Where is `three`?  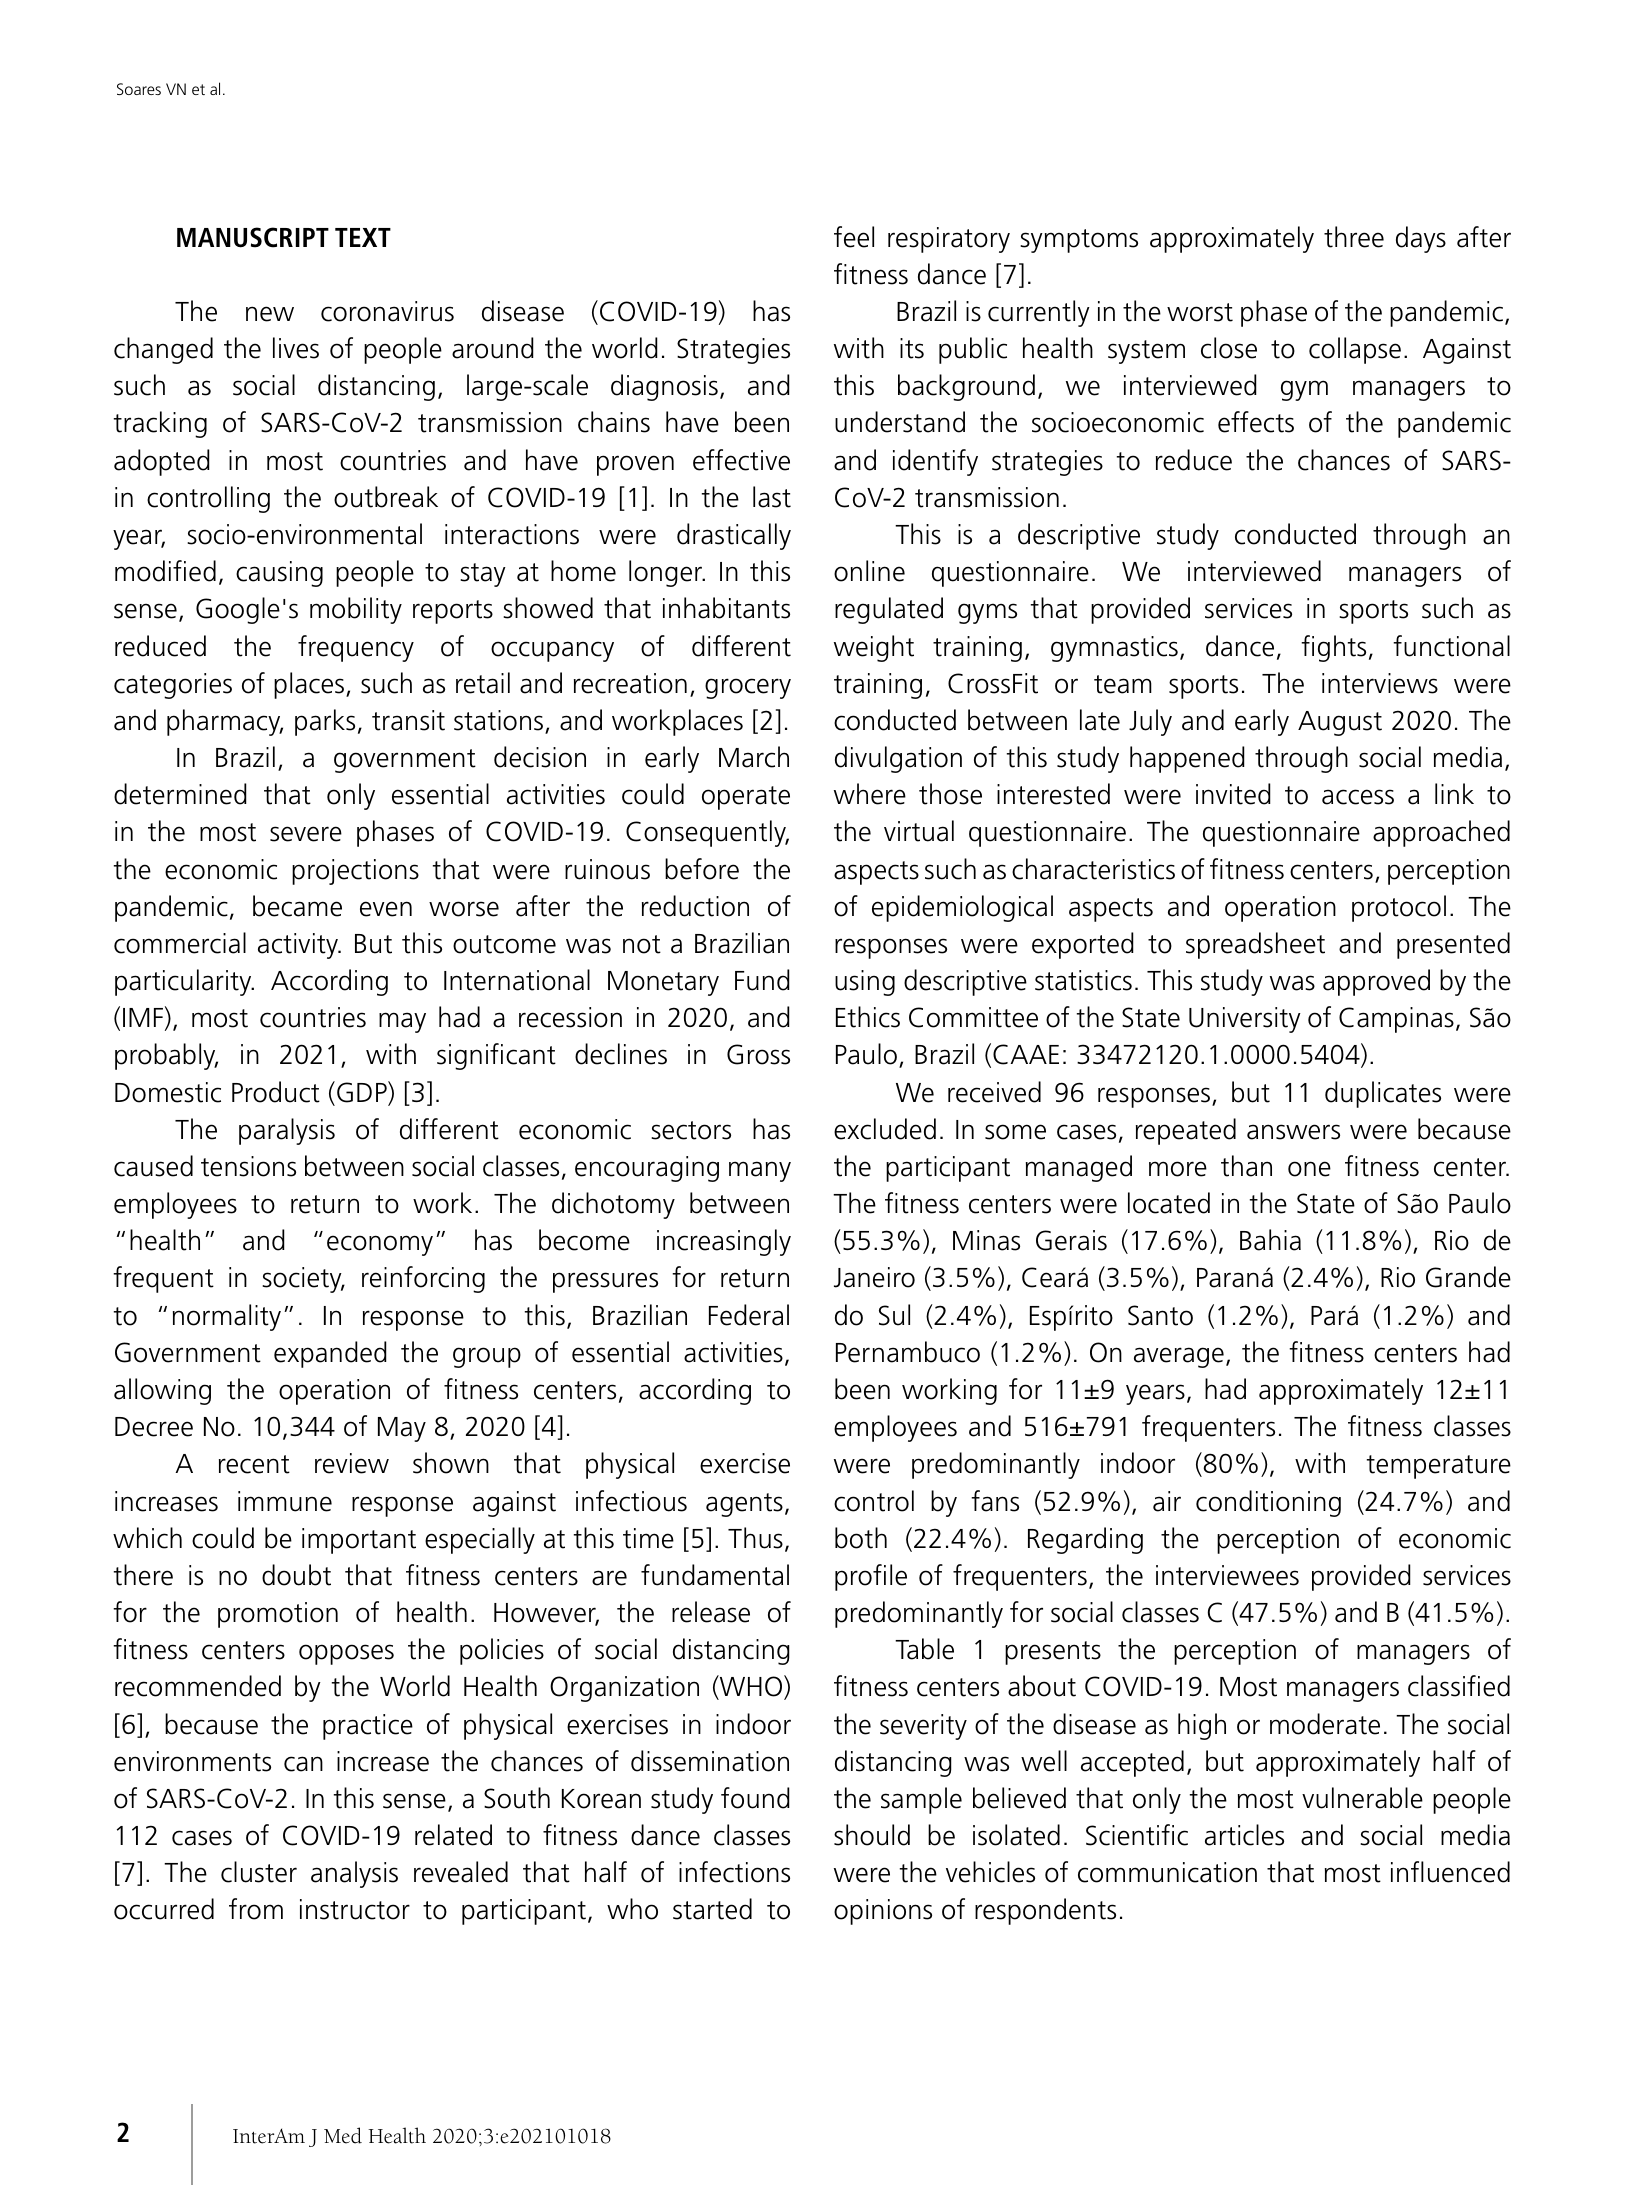 three is located at coordinates (1354, 237).
